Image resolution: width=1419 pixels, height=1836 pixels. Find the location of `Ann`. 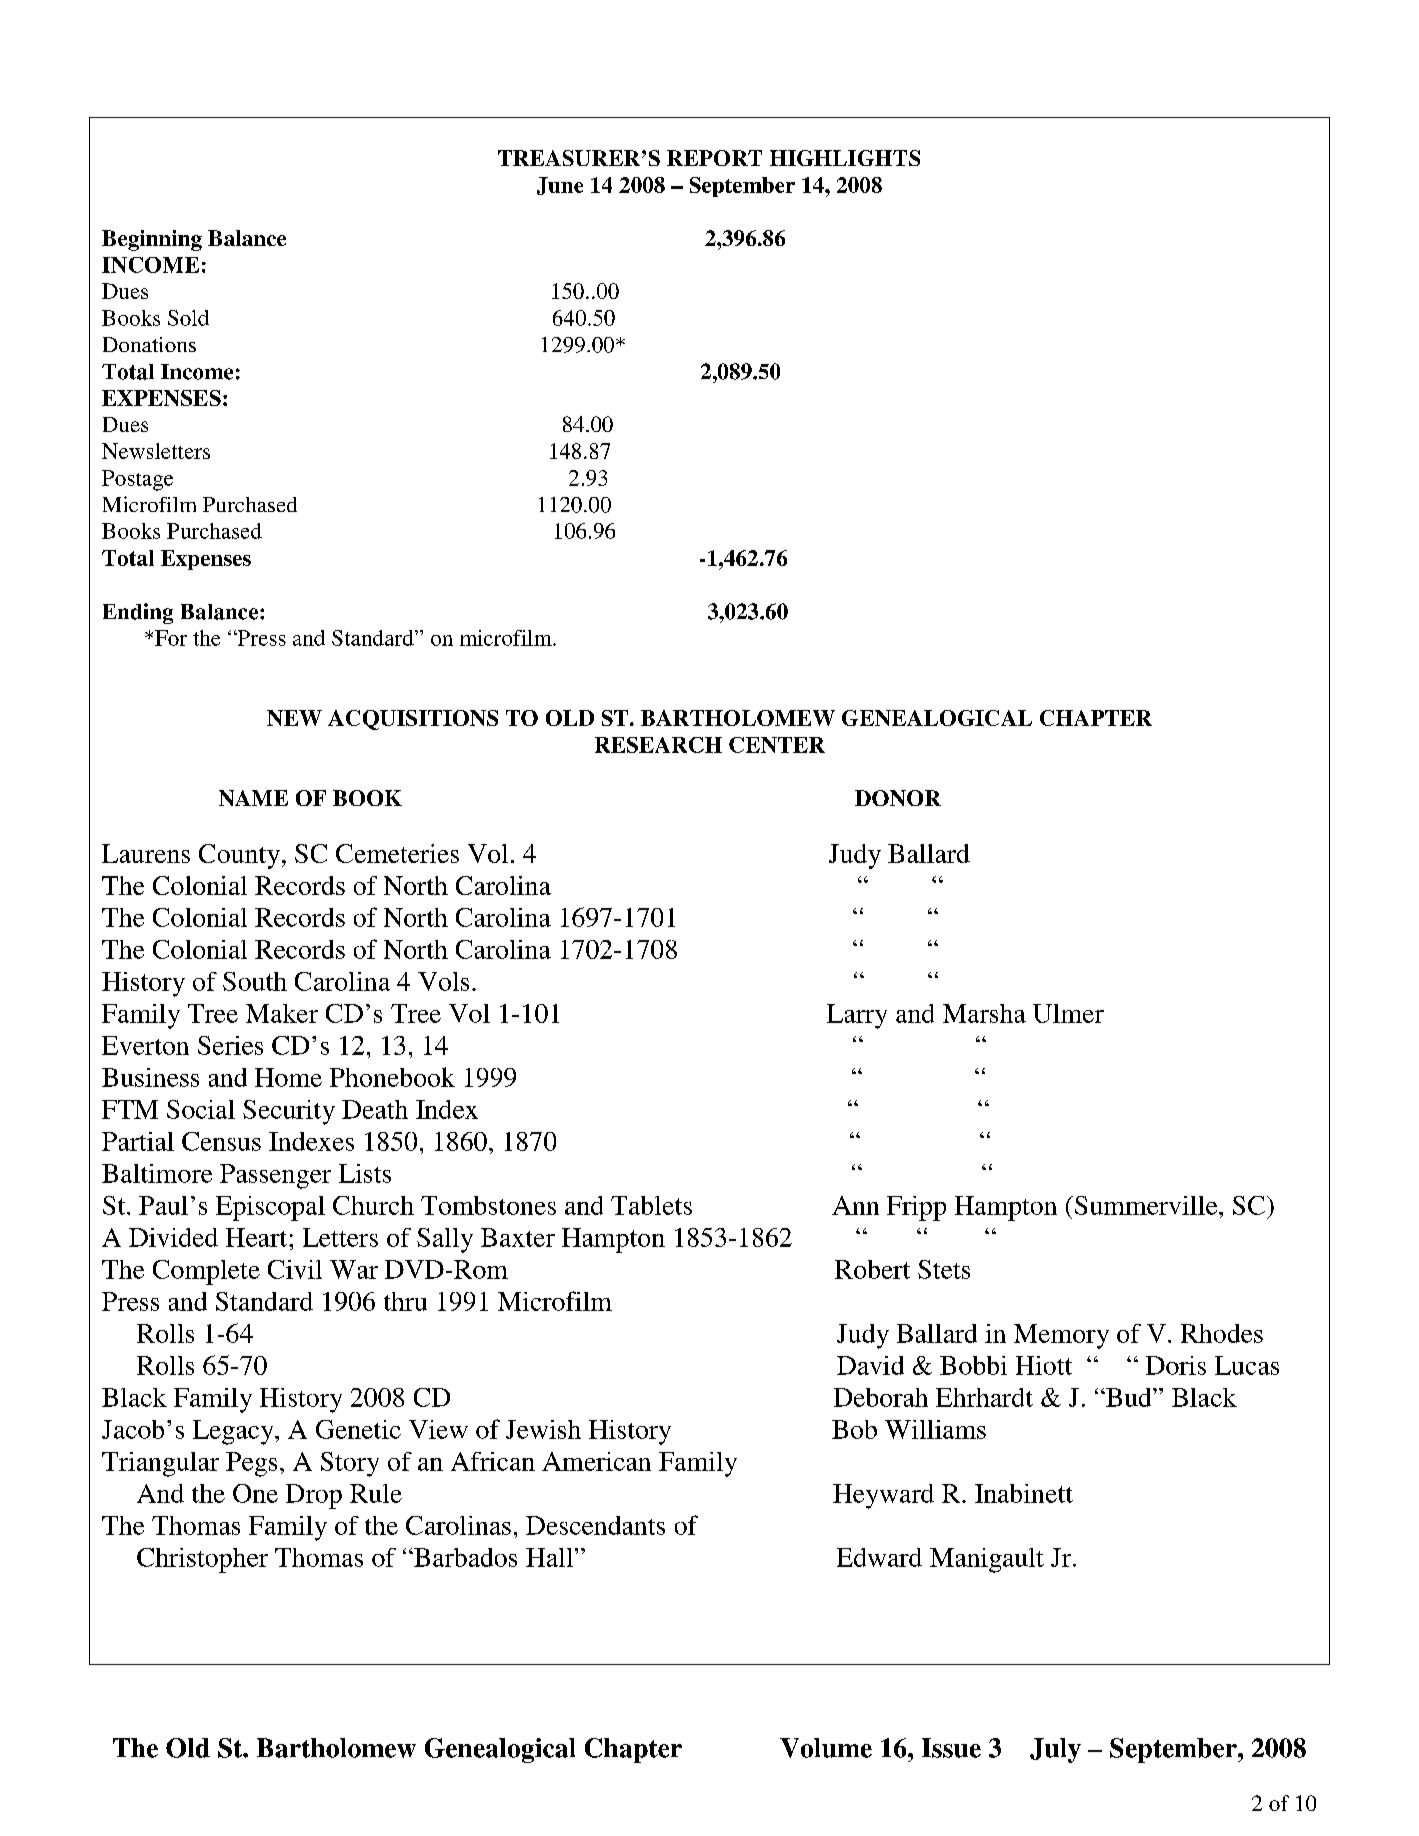

Ann is located at coordinates (855, 1205).
